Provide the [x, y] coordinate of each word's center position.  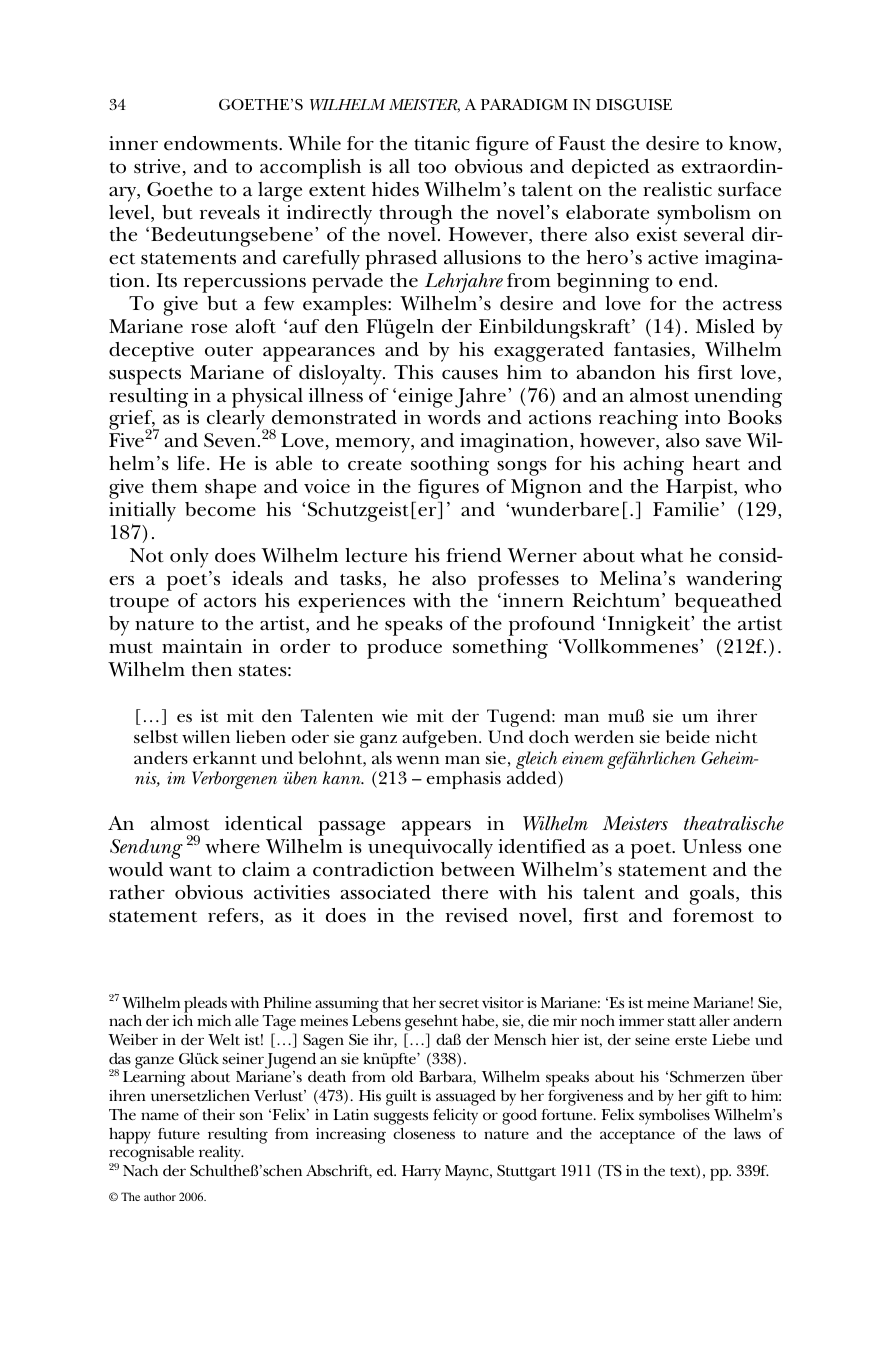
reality [221, 1155]
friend [474, 555]
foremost [713, 915]
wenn [418, 760]
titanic [442, 143]
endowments [222, 143]
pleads [205, 1005]
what [661, 555]
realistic [677, 189]
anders [161, 758]
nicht [736, 736]
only [189, 558]
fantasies [652, 349]
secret [459, 1003]
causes [470, 375]
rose [209, 329]
